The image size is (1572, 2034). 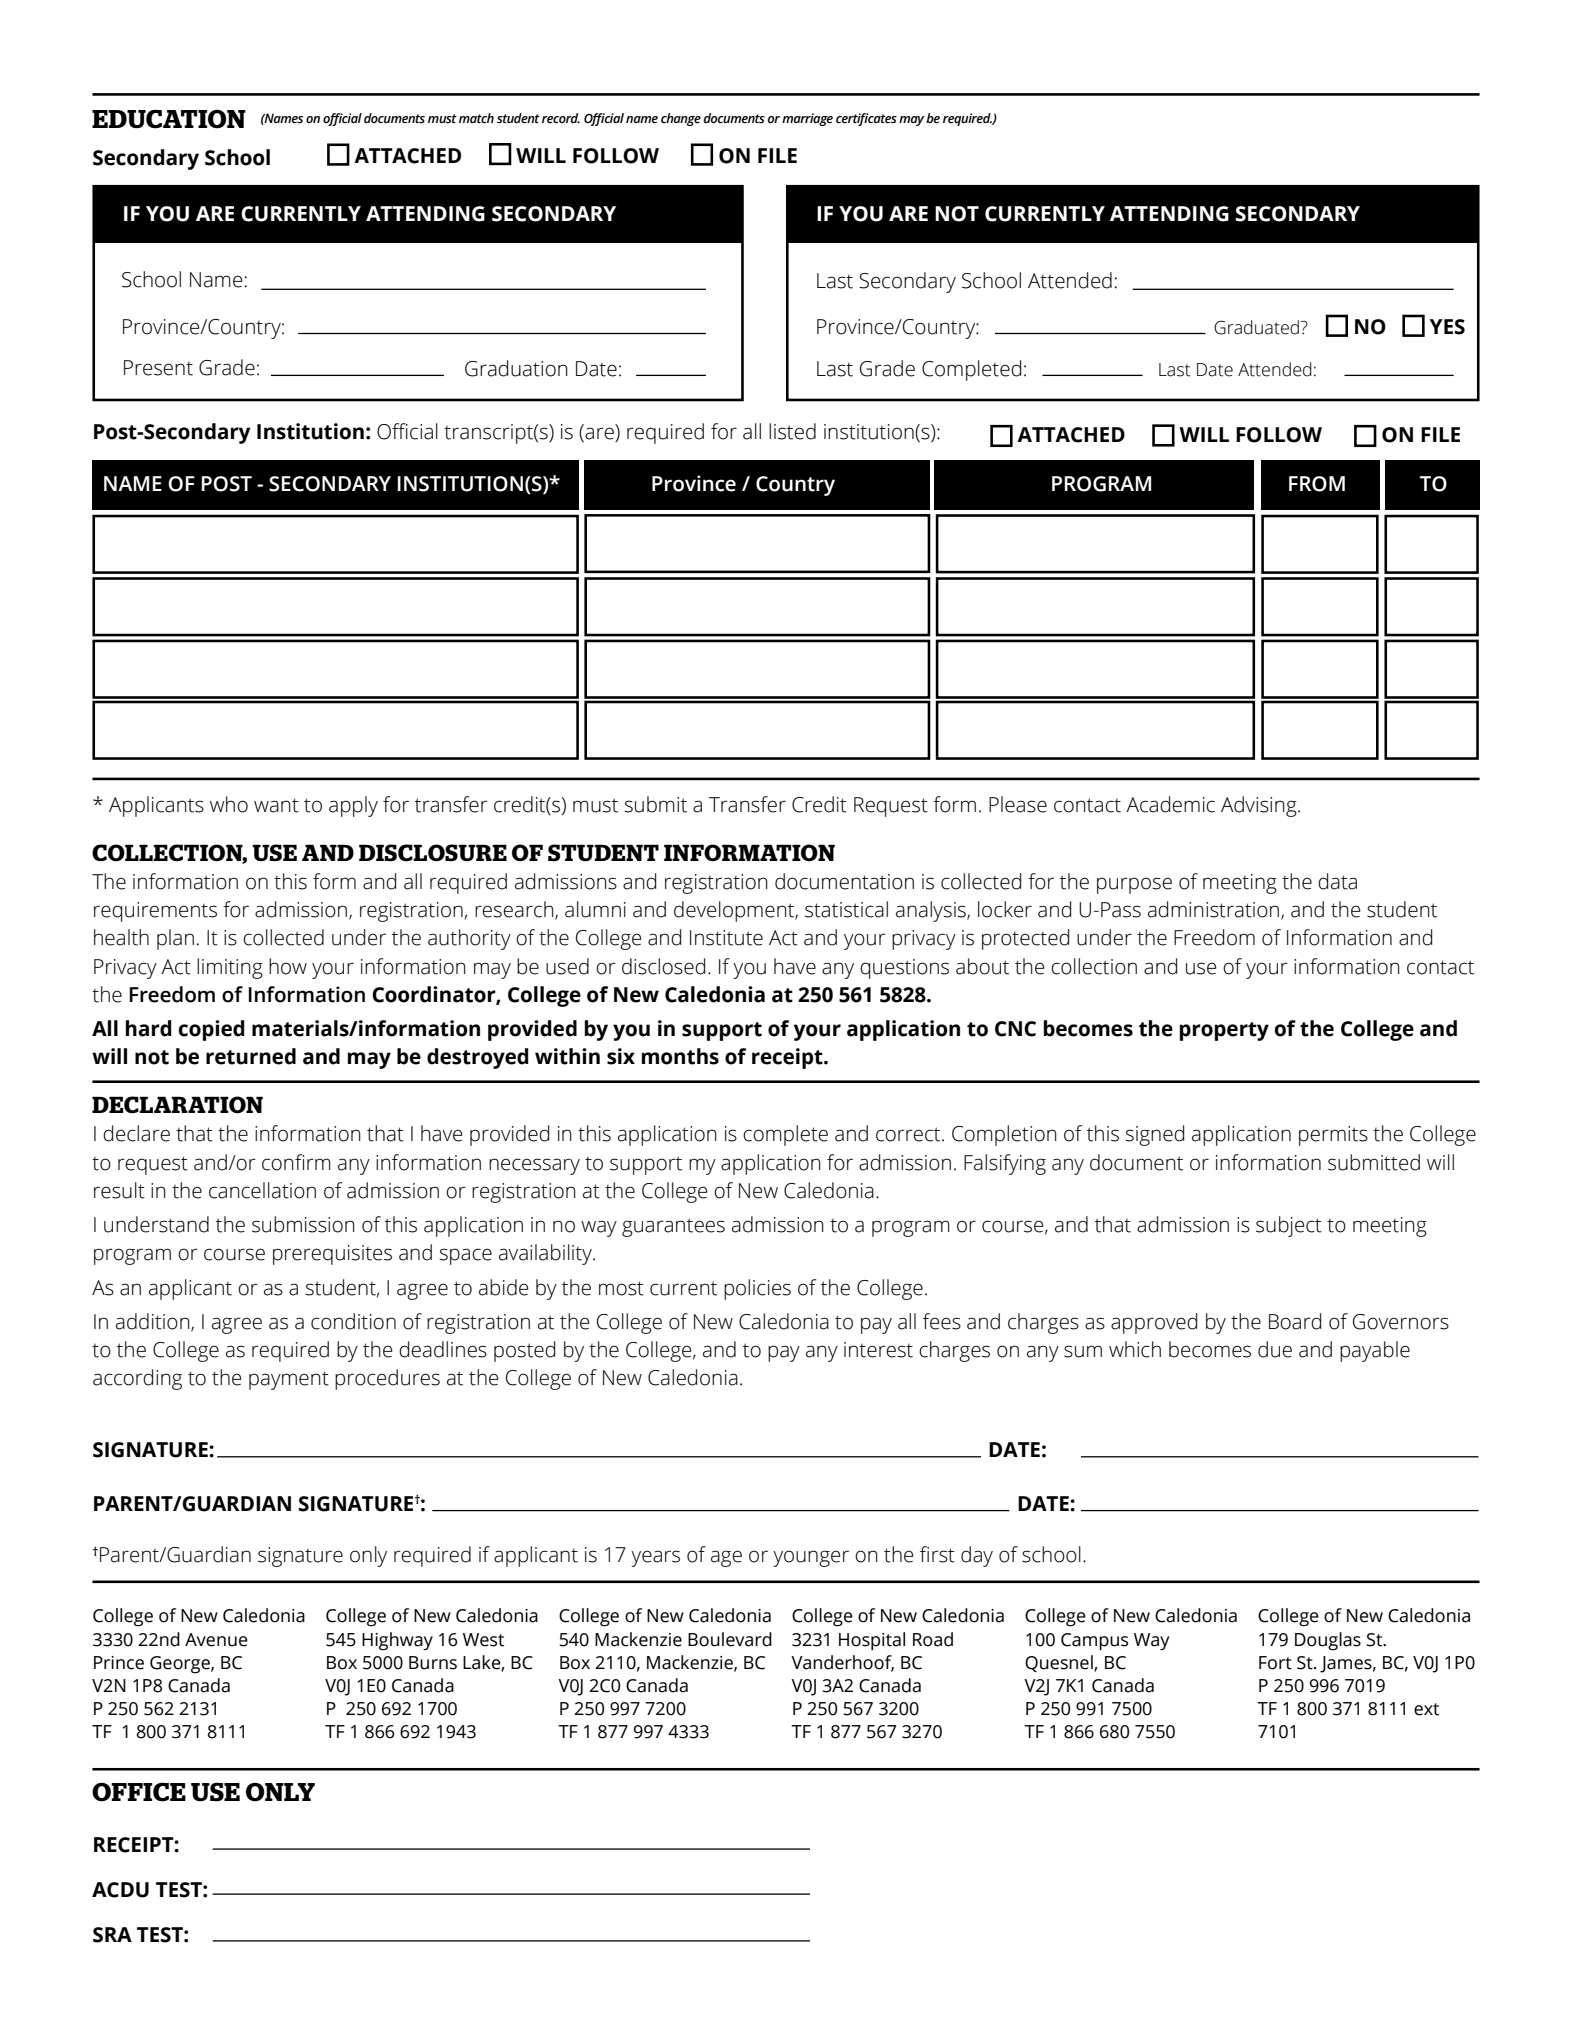 I want to click on marriage, so click(x=807, y=119).
